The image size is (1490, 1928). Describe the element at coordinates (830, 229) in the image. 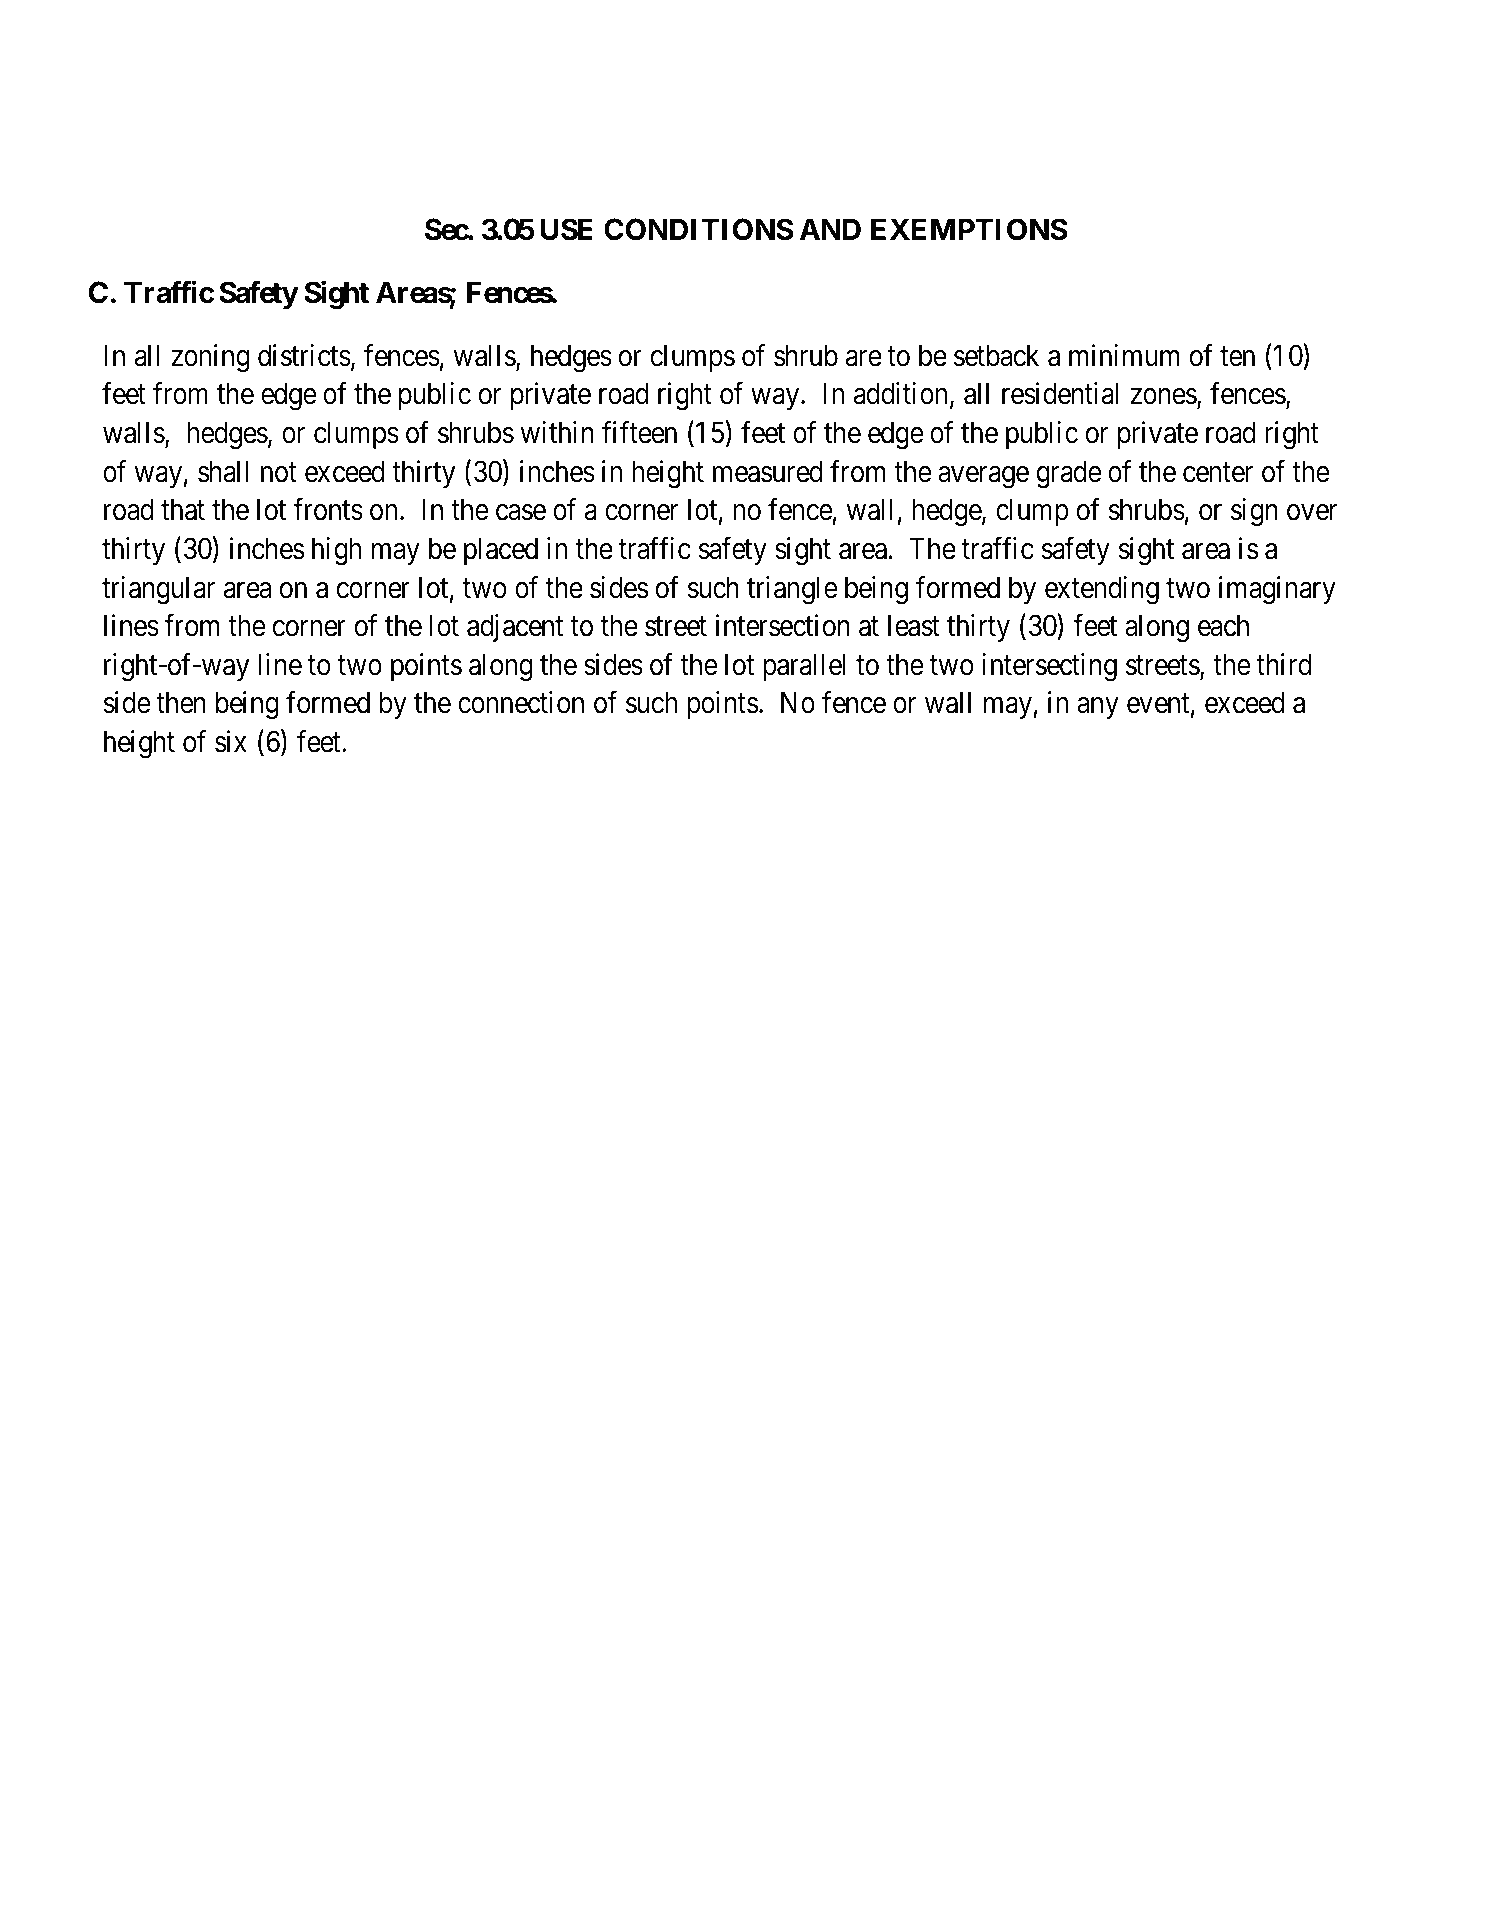

I see `AND` at that location.
